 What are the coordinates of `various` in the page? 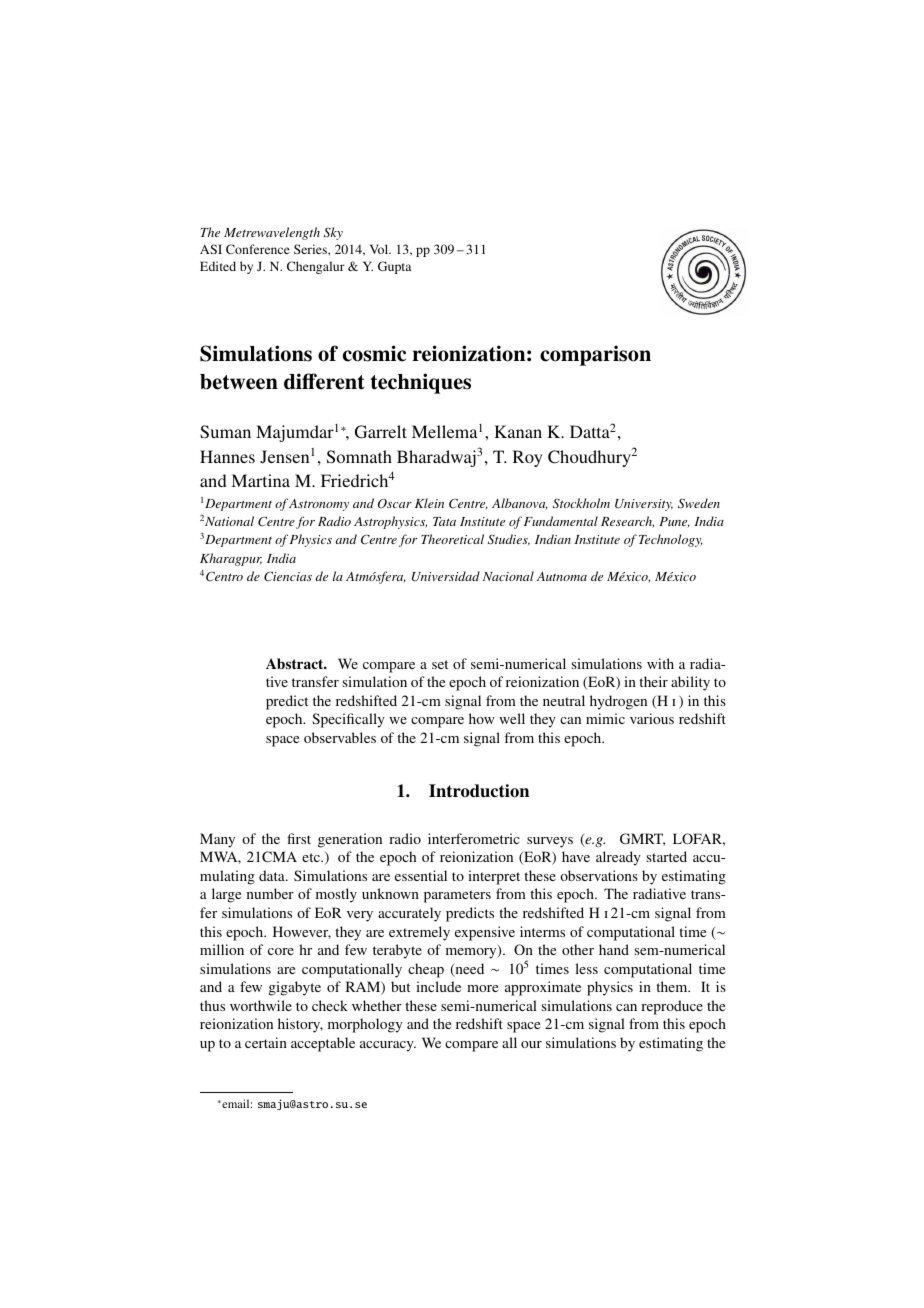 It's located at (652, 718).
